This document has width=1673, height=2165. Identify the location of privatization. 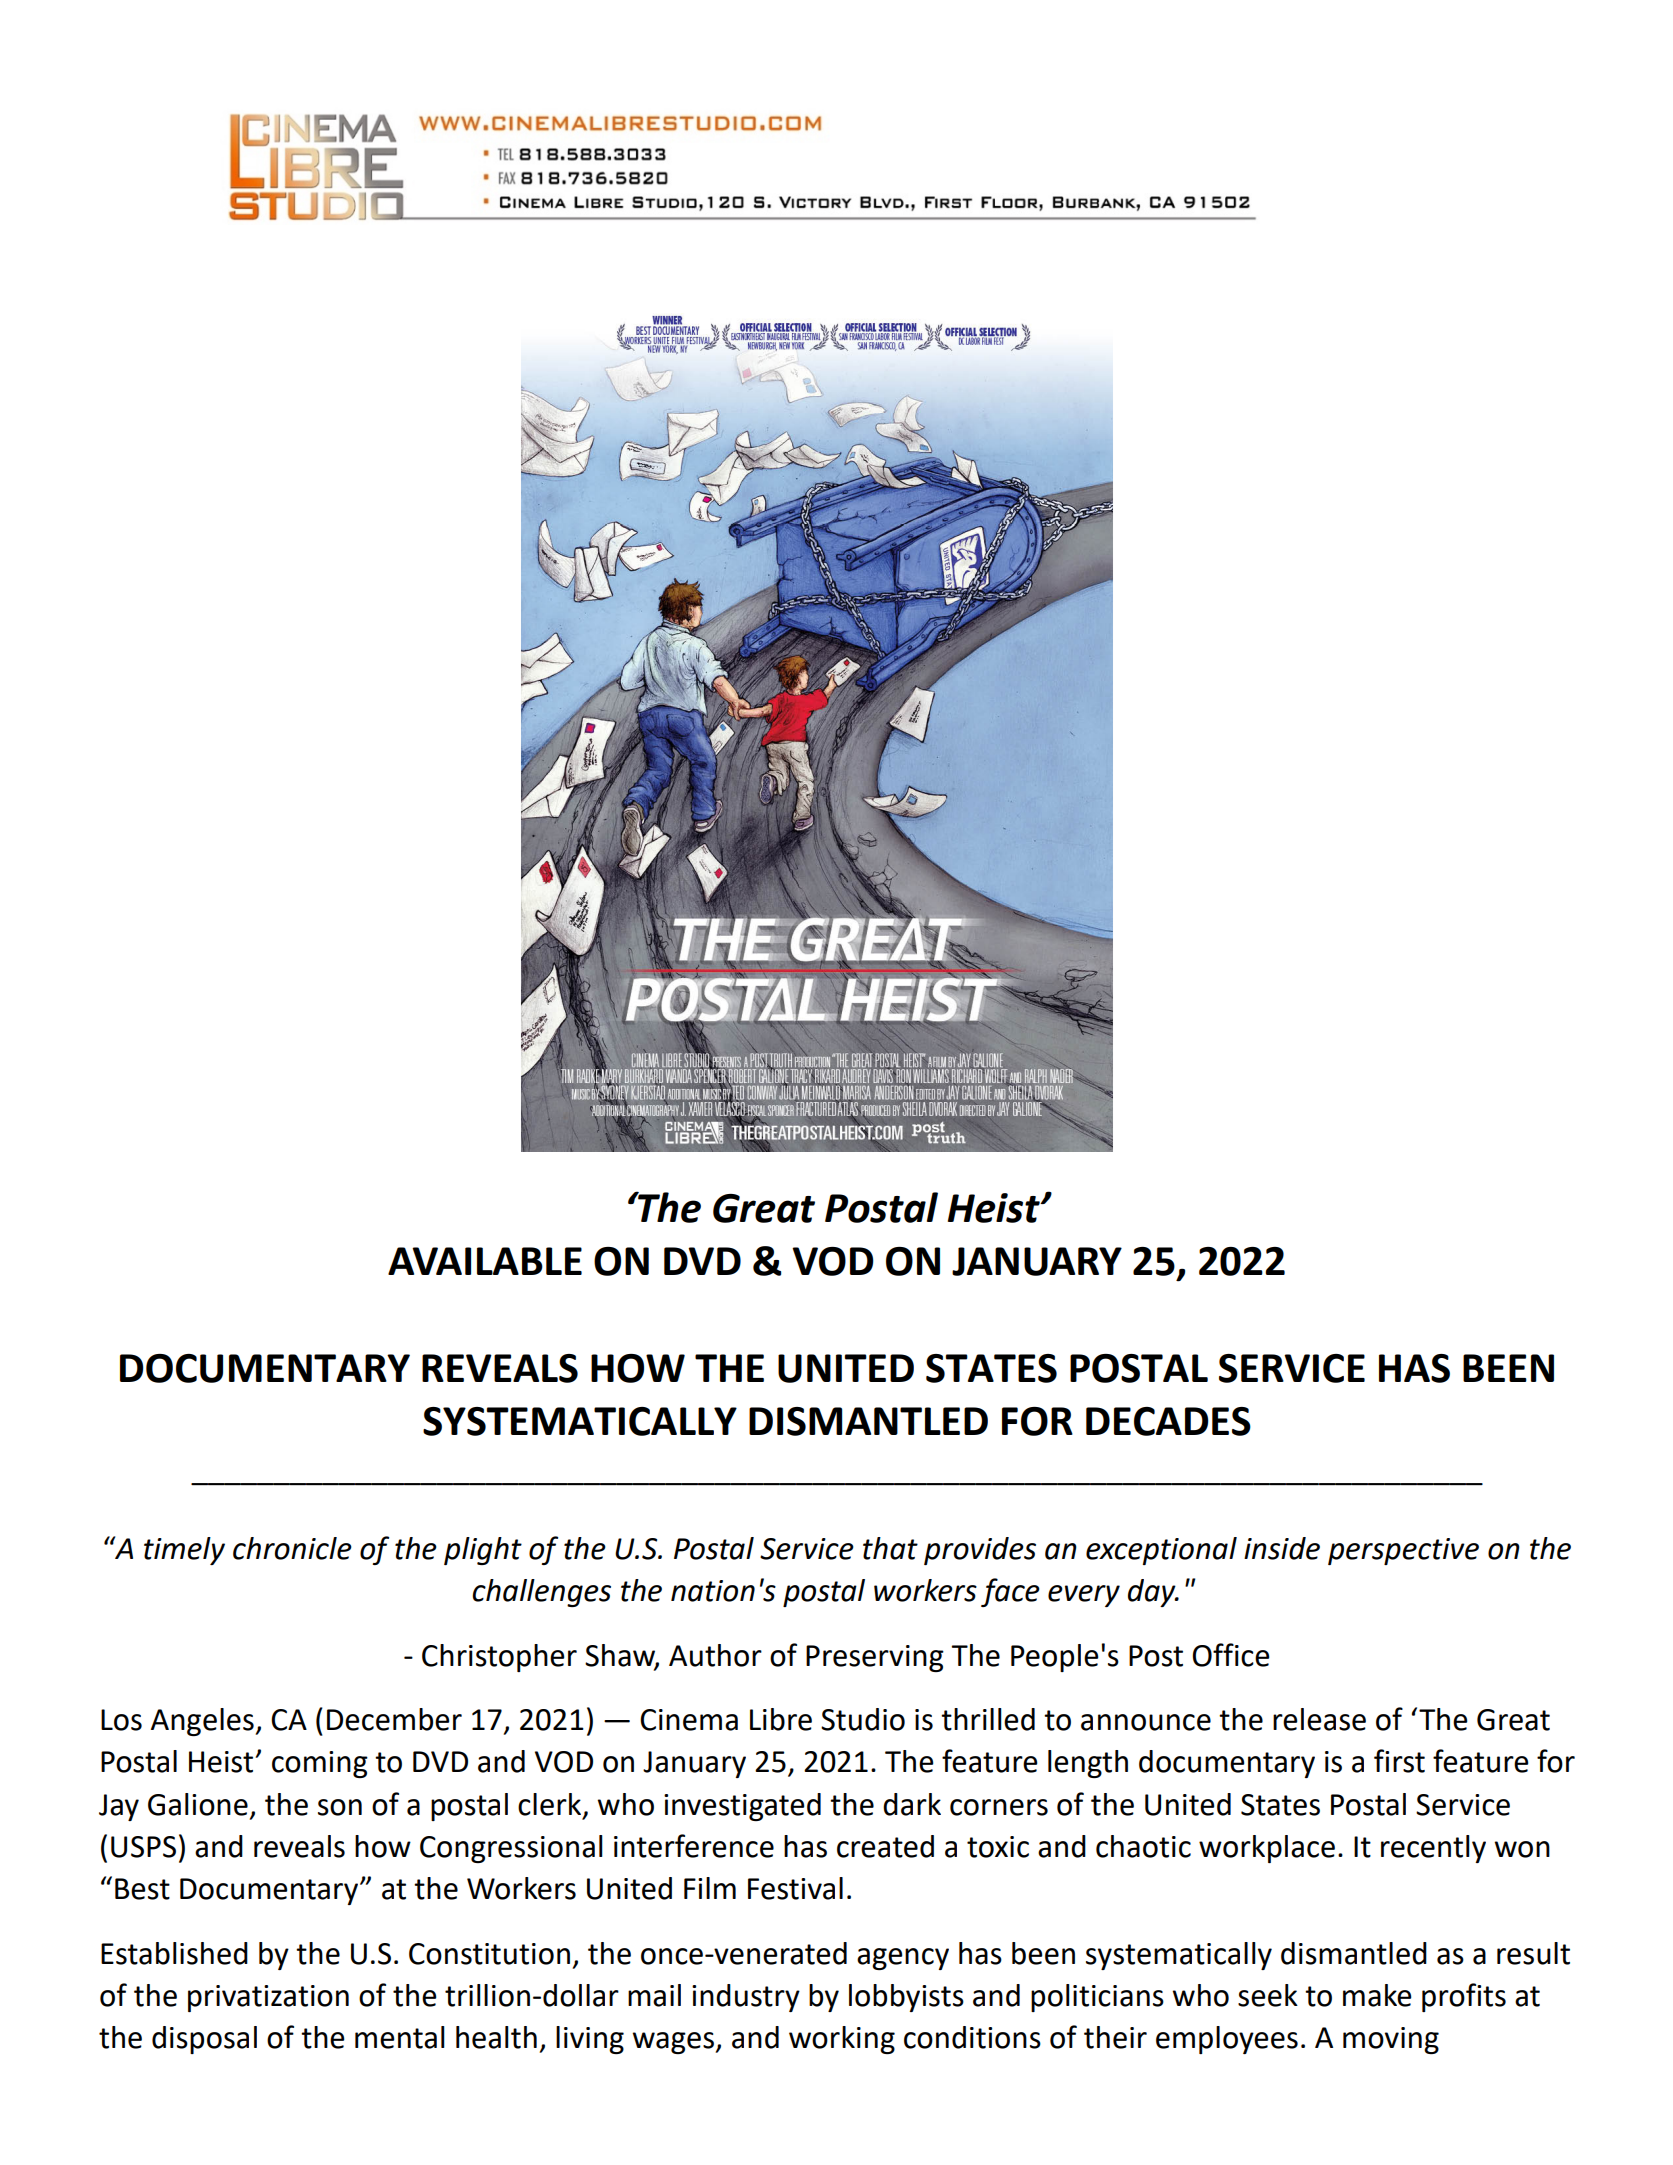
(268, 1998).
